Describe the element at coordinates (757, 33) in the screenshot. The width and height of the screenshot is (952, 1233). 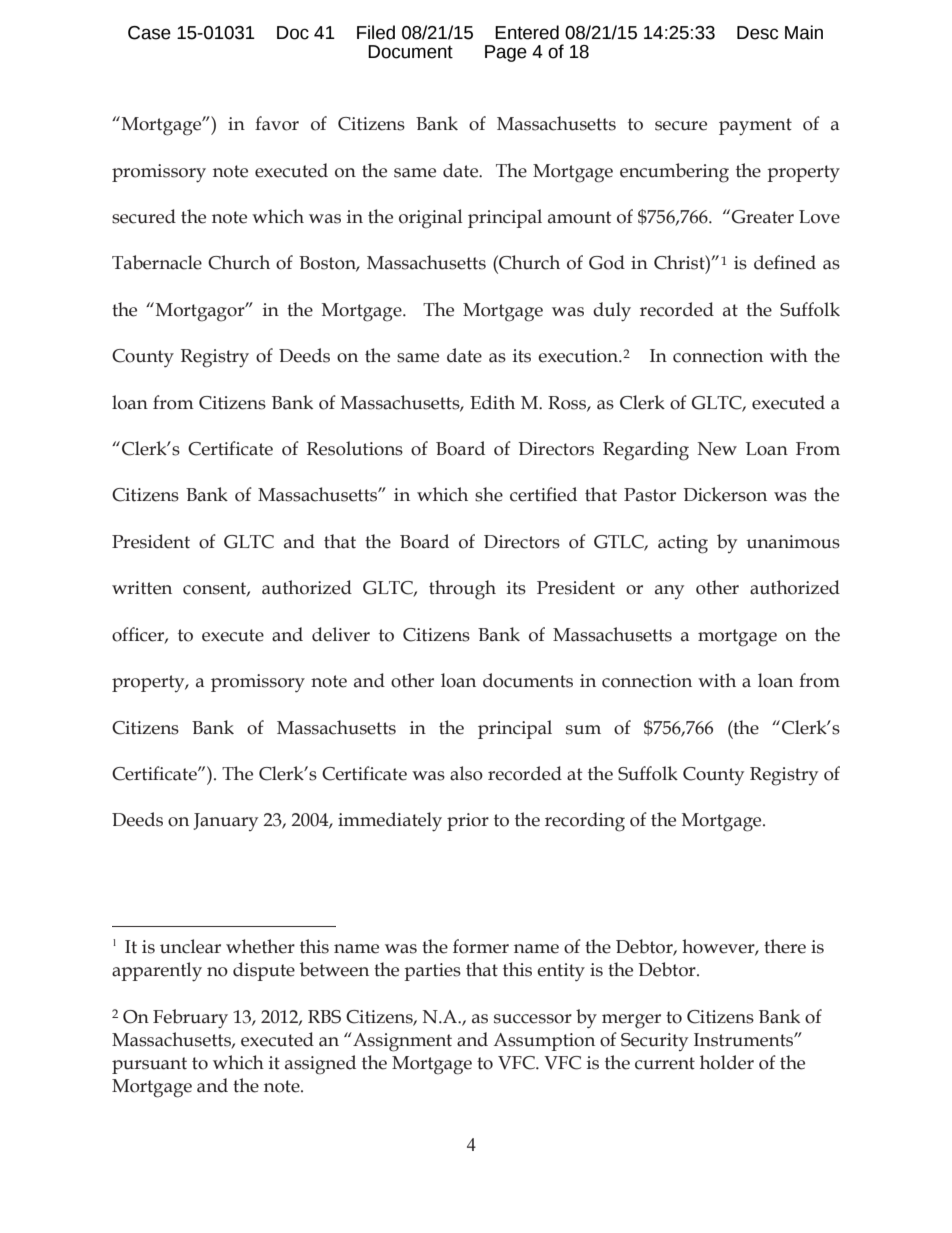
I see `Desc` at that location.
